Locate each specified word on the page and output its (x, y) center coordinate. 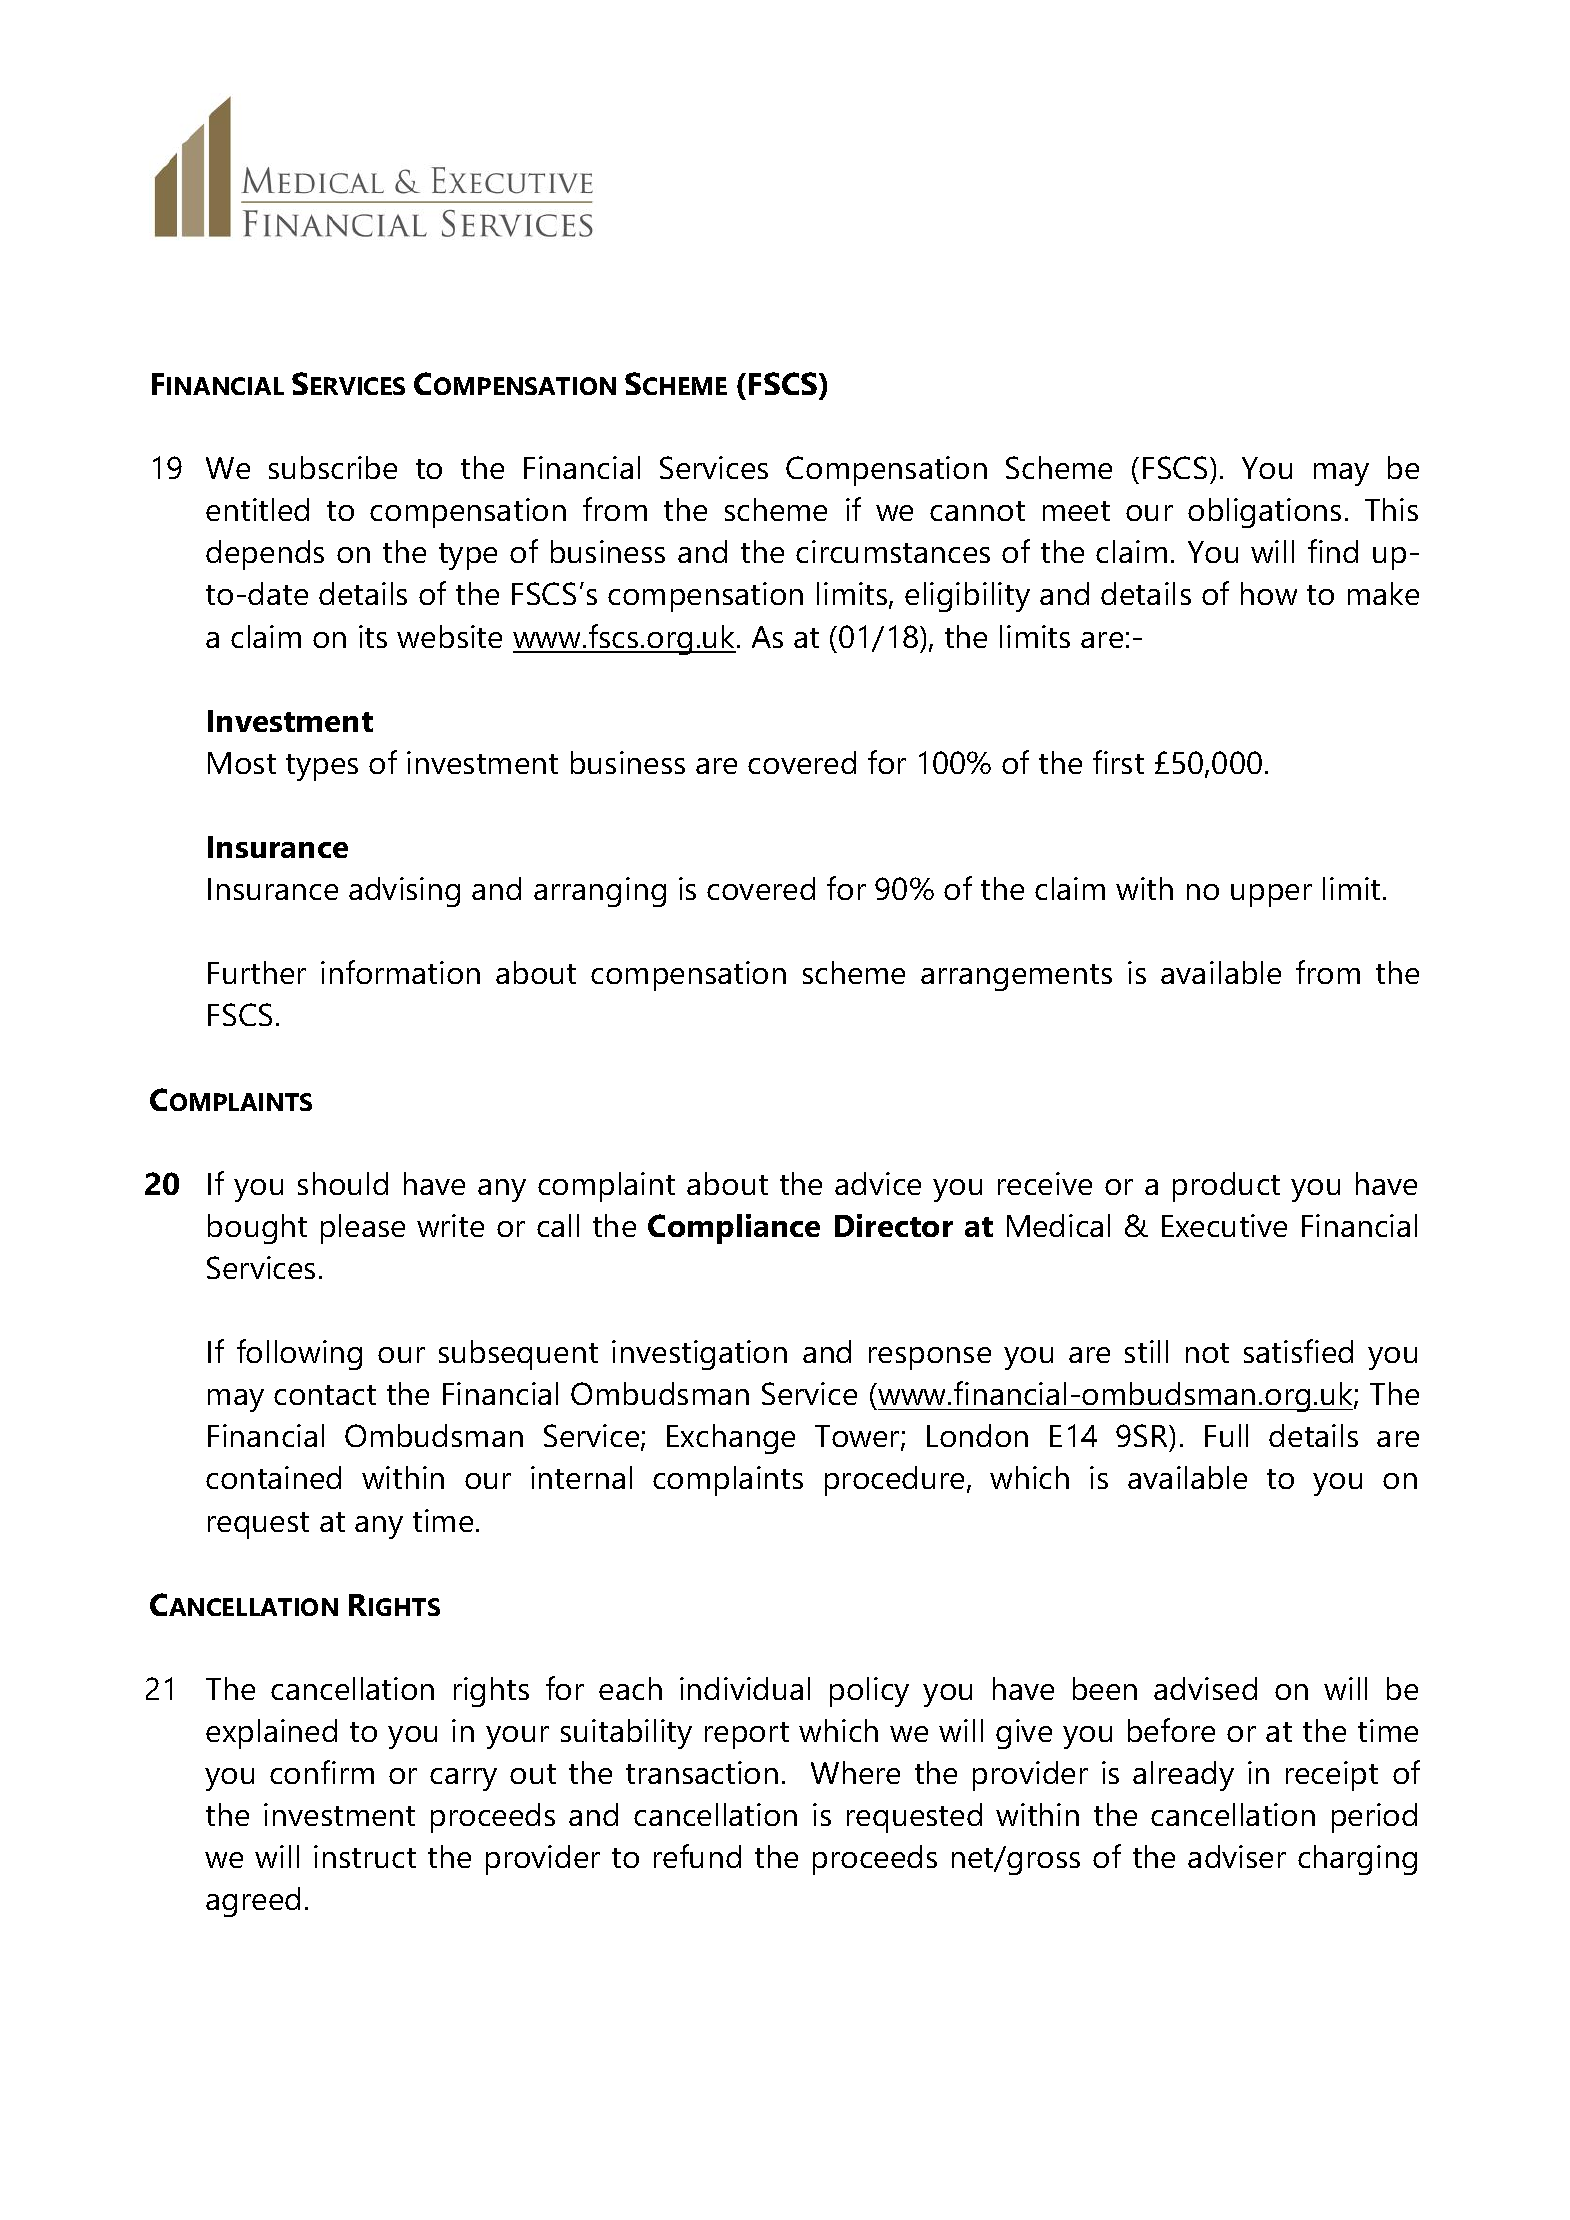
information (400, 972)
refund (697, 1856)
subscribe (333, 467)
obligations (1264, 513)
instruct (365, 1856)
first (1118, 762)
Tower (858, 1438)
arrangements (1016, 977)
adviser (1237, 1856)
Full (1226, 1435)
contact (325, 1395)
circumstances (893, 551)
